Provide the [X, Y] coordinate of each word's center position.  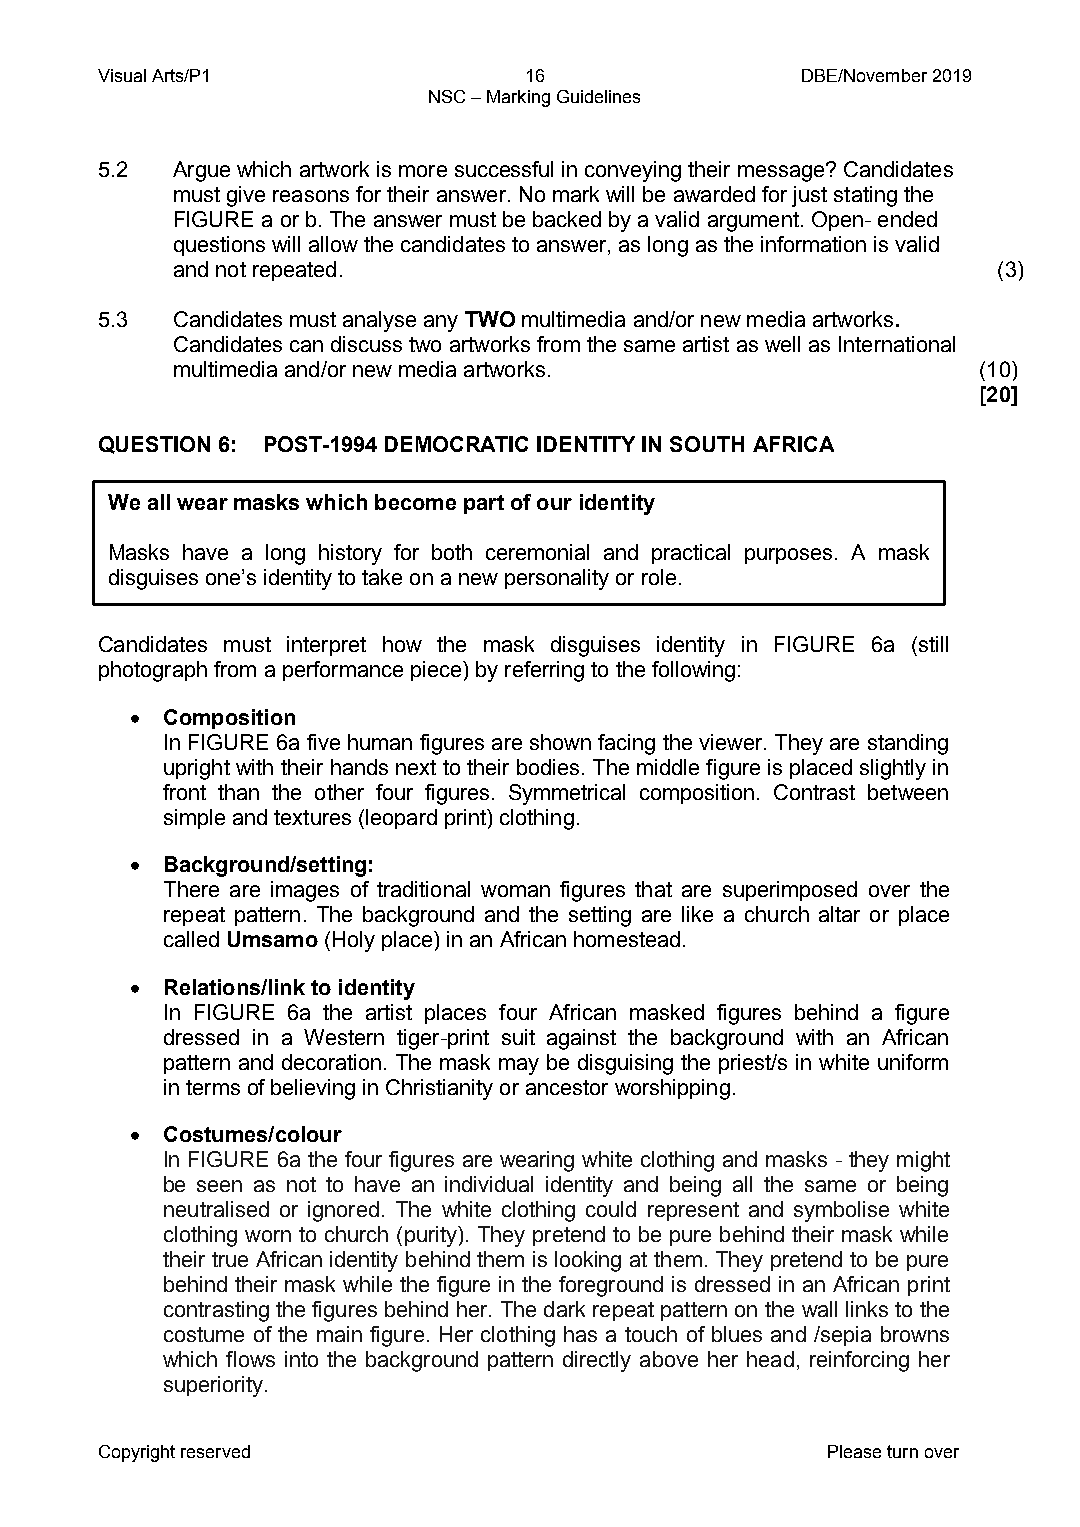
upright [197, 769]
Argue [201, 171]
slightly [893, 769]
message [782, 172]
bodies [548, 767]
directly [597, 1361]
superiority [215, 1386]
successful [504, 169]
